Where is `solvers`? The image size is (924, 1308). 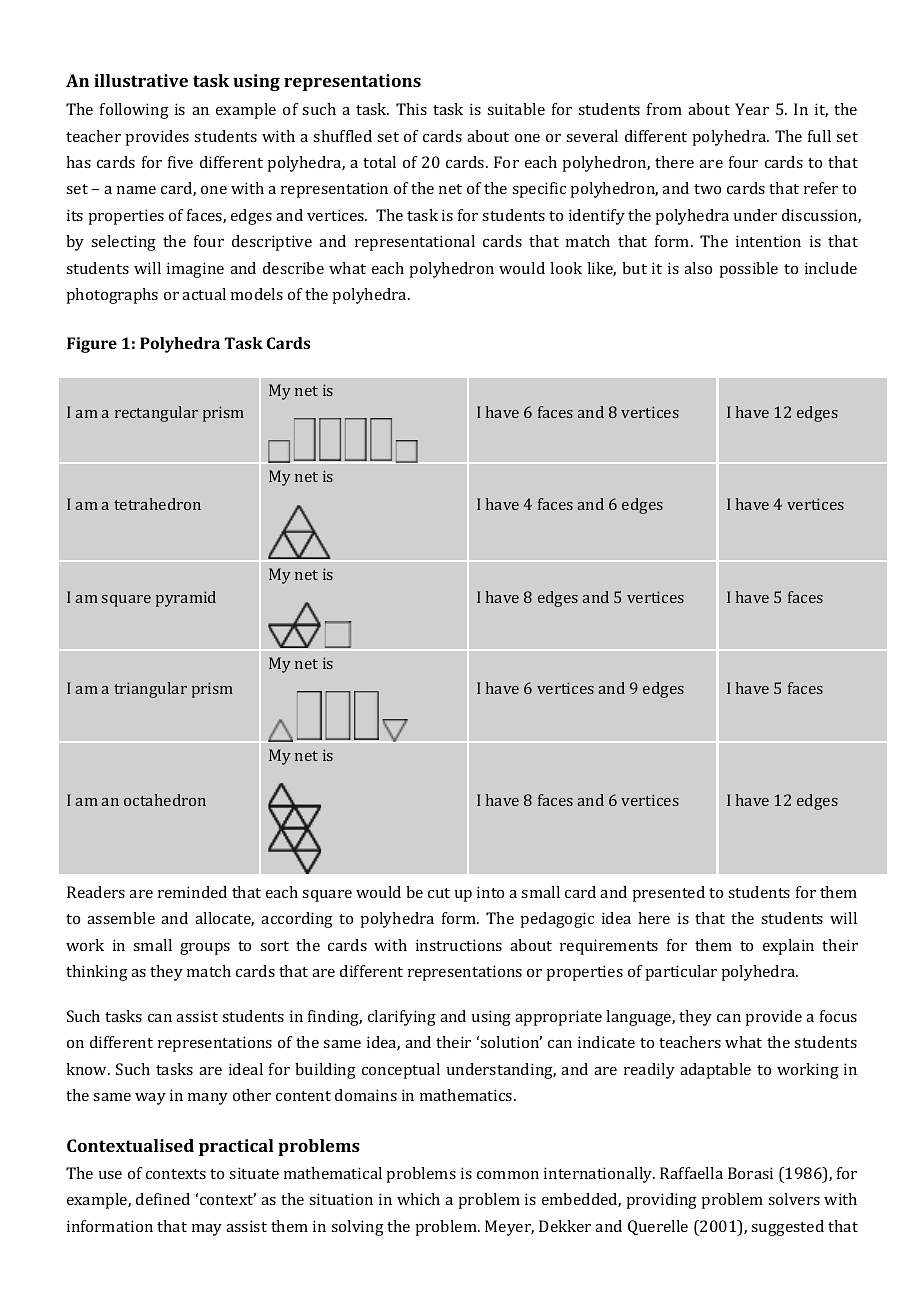 solvers is located at coordinates (794, 1199).
